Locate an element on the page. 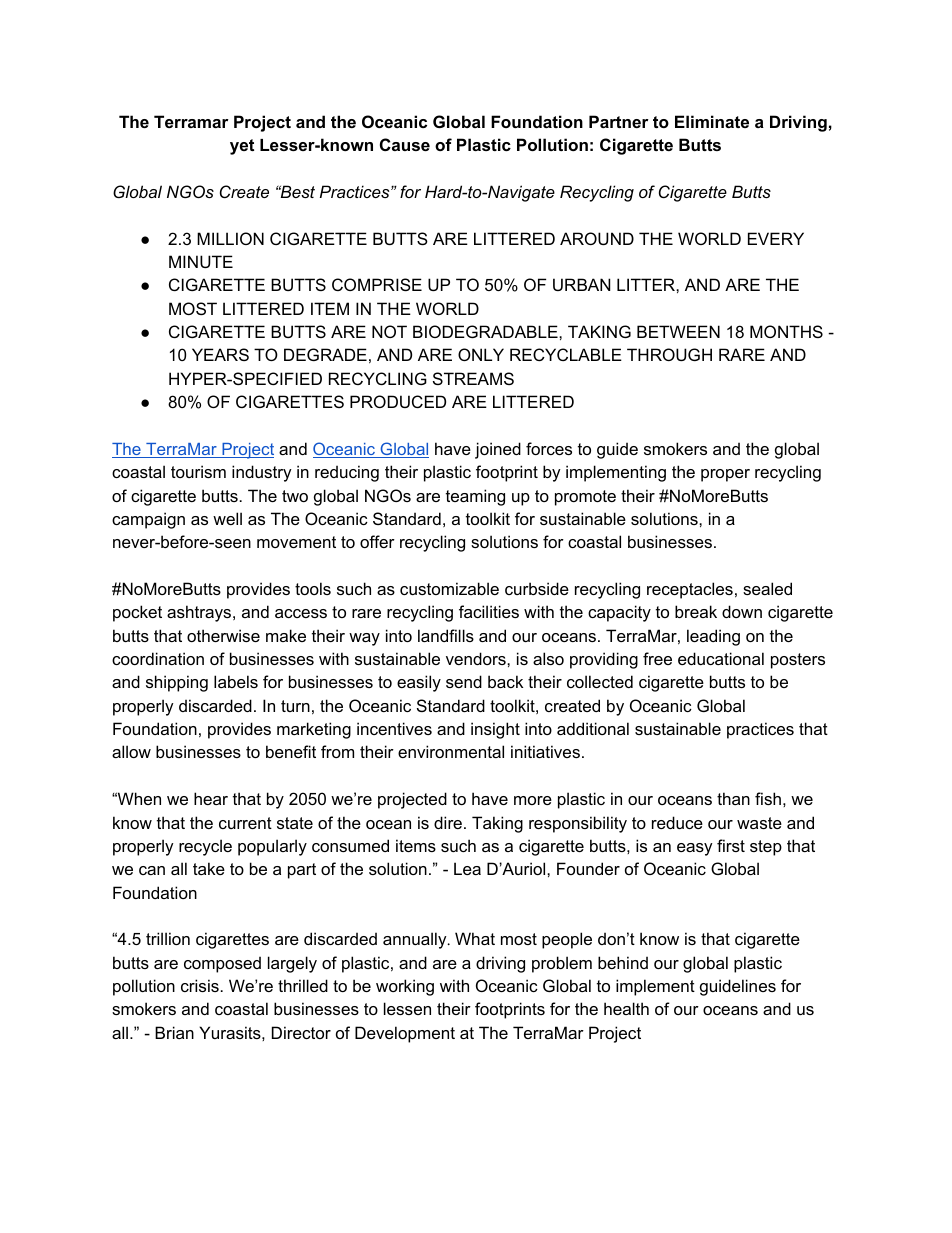  educational is located at coordinates (721, 658).
